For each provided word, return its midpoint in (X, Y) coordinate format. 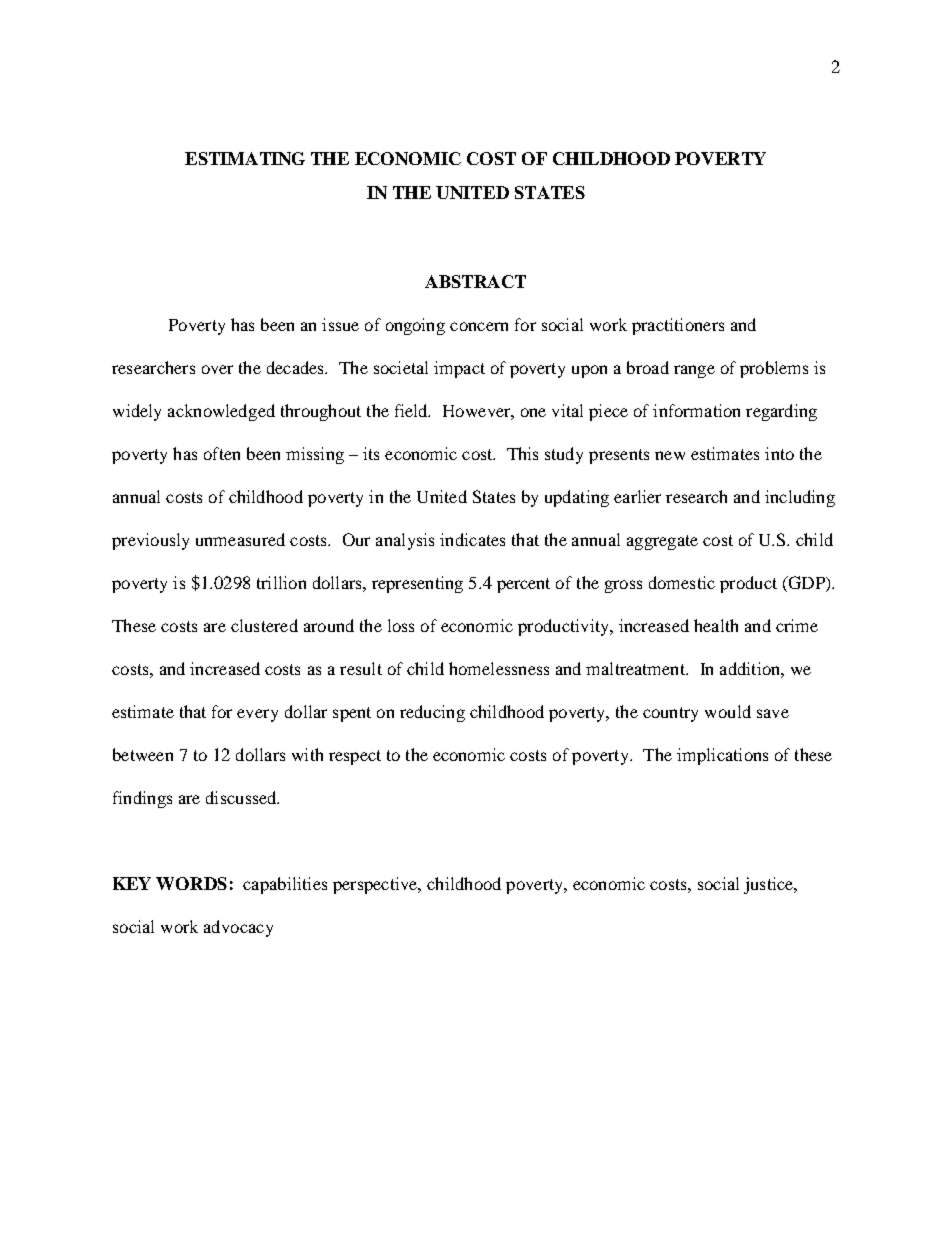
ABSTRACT (475, 281)
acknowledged (221, 412)
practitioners (678, 326)
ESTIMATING (245, 158)
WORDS (191, 883)
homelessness (499, 668)
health (716, 625)
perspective (376, 885)
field (412, 410)
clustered (264, 625)
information (696, 410)
